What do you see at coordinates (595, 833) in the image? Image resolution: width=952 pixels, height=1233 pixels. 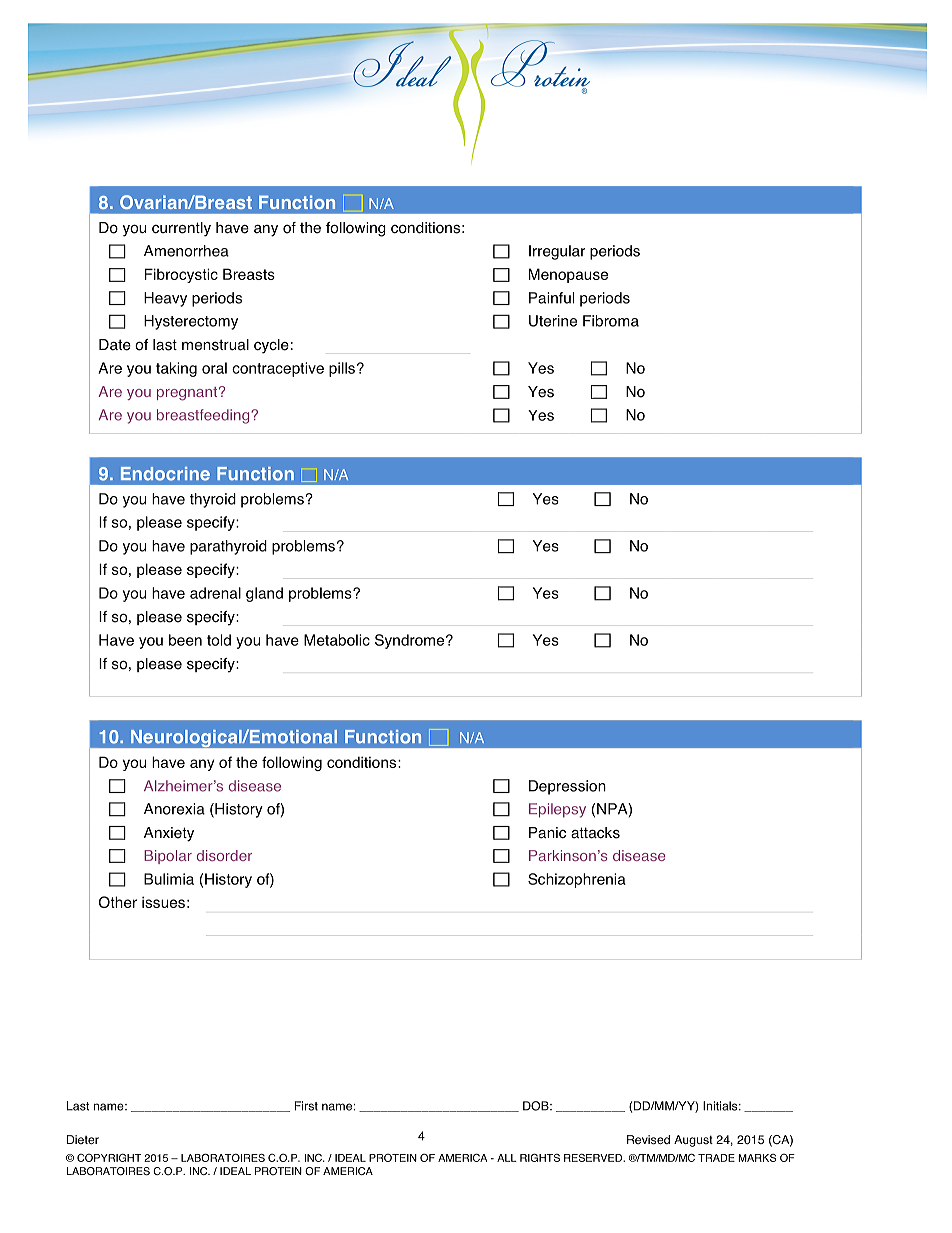 I see `attacks` at bounding box center [595, 833].
